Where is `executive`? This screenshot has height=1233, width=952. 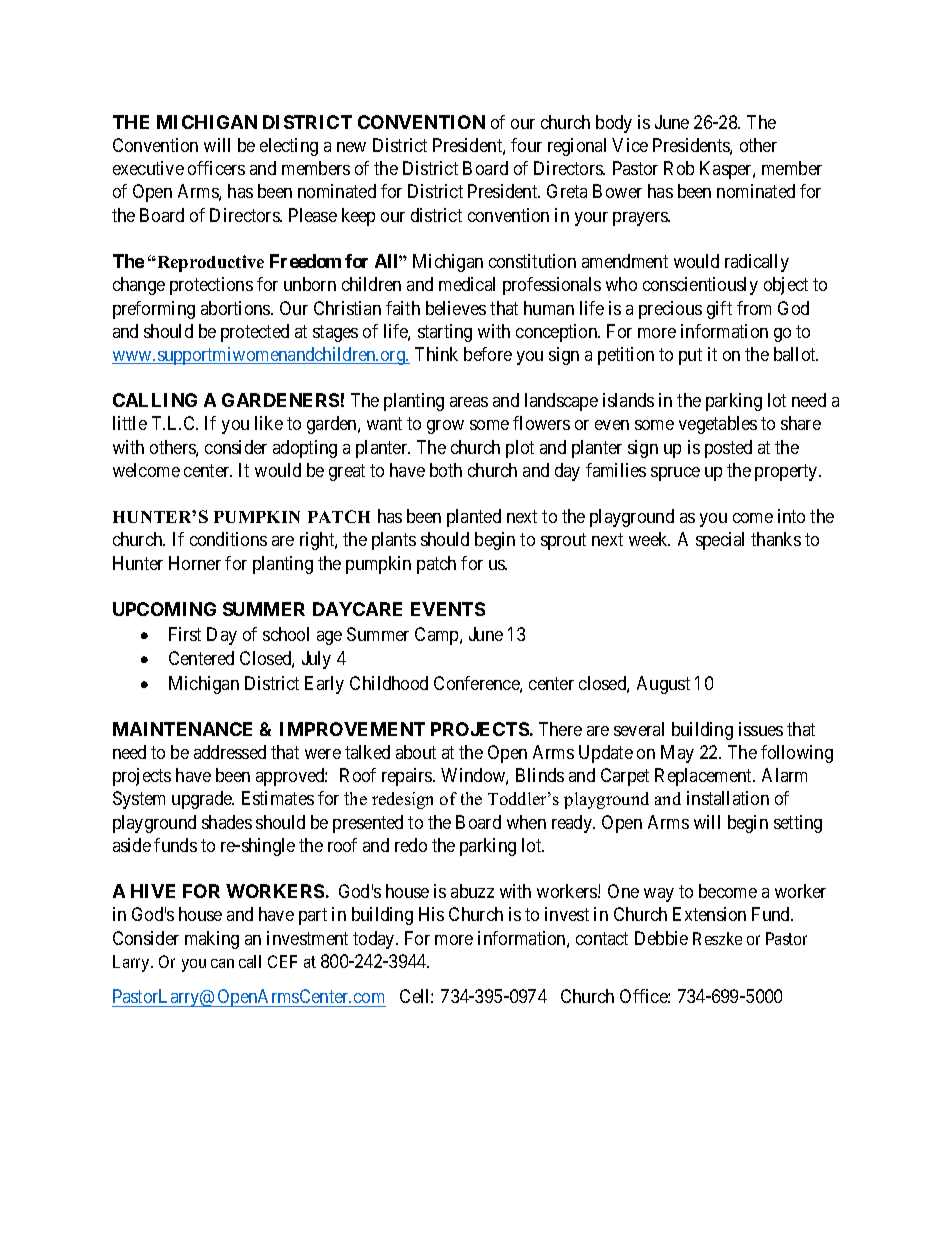
executive is located at coordinates (148, 168).
